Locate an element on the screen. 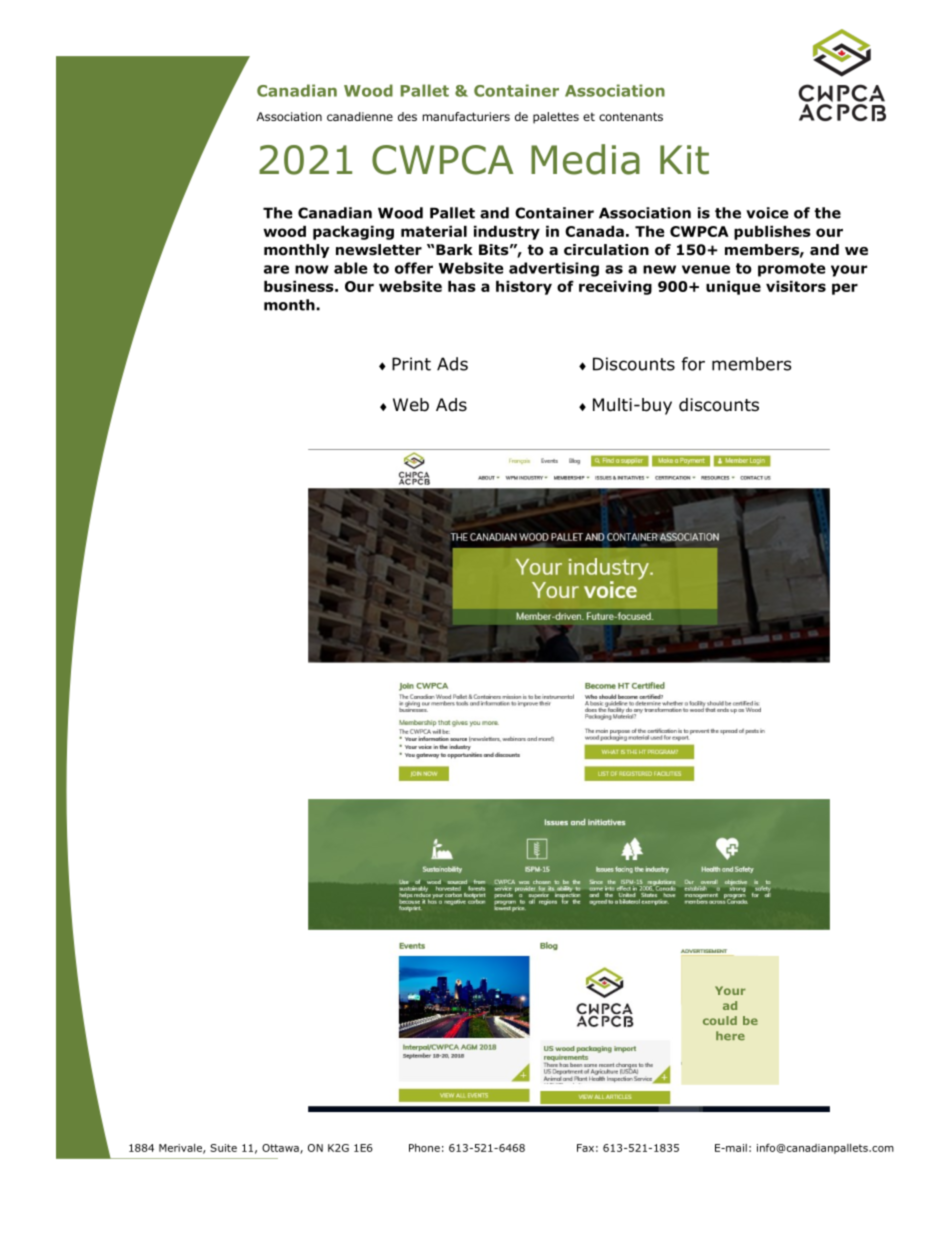  history is located at coordinates (524, 288).
